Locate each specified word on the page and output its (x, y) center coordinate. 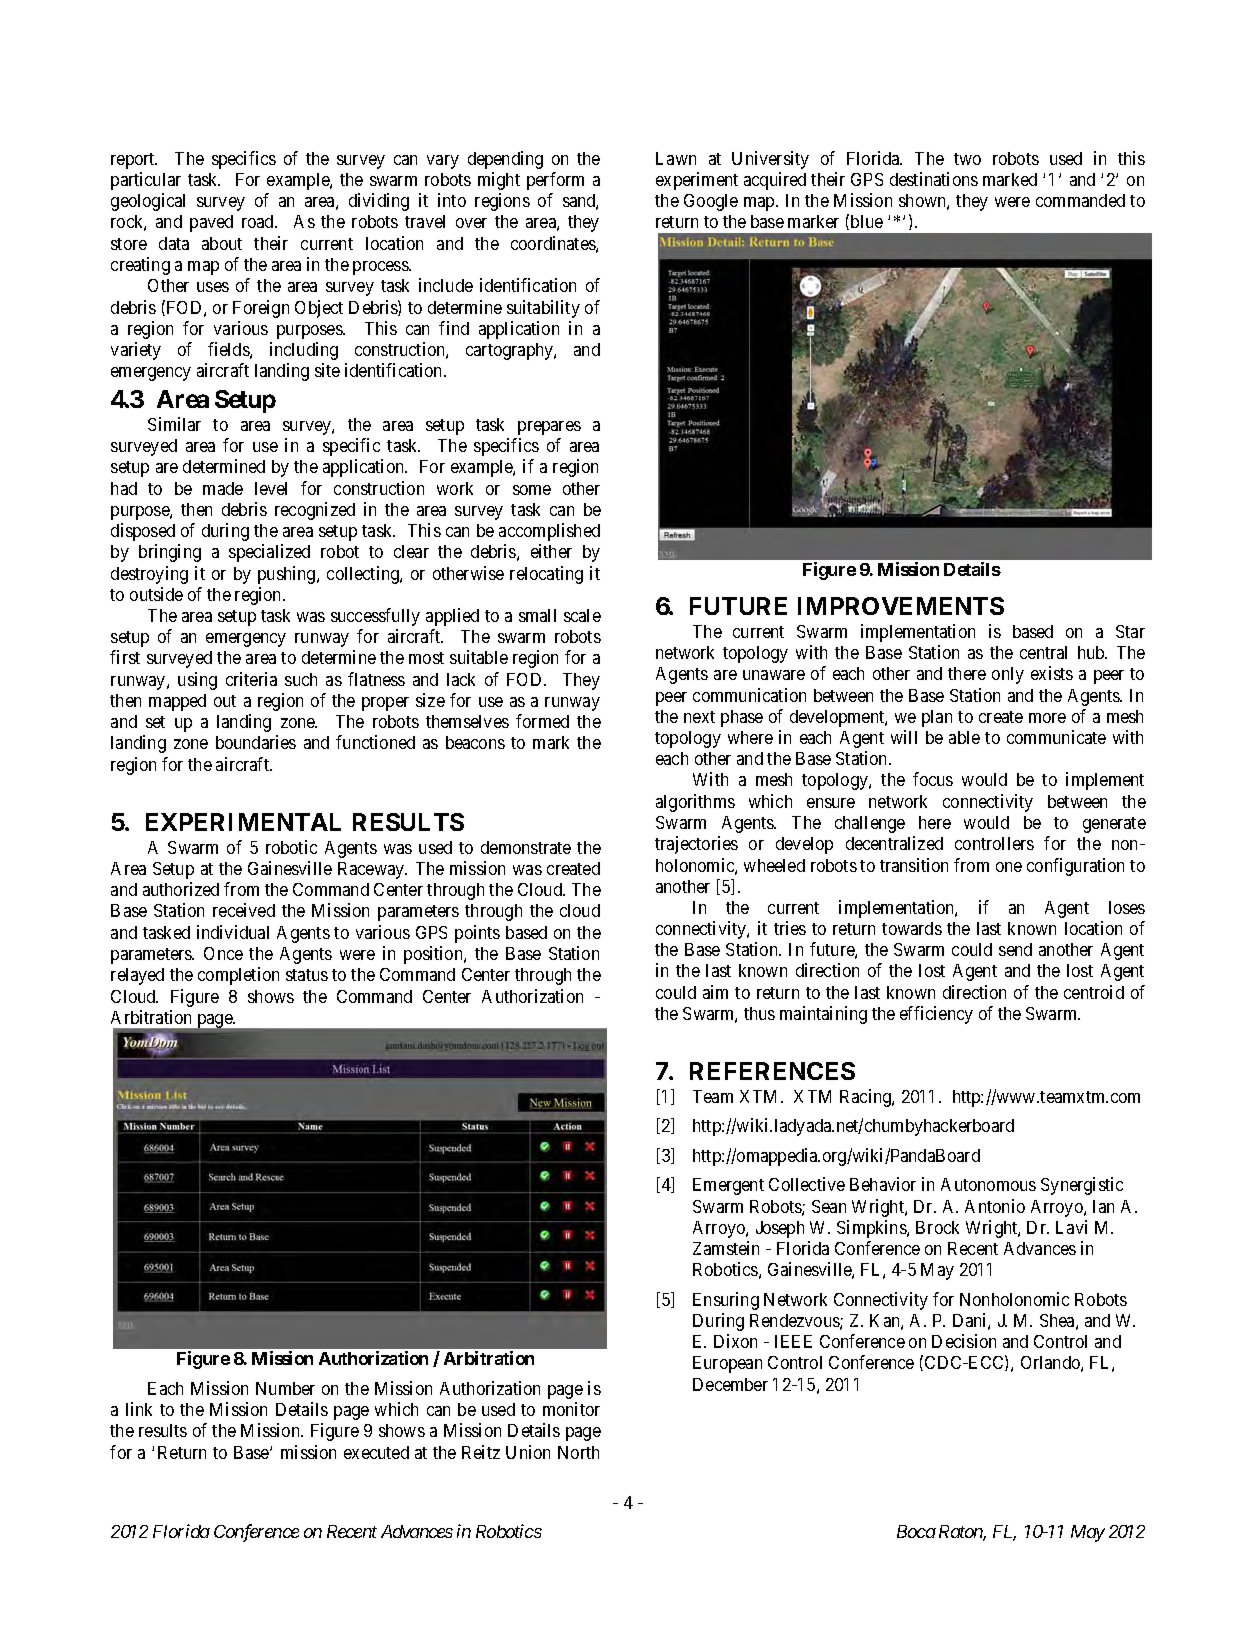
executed (376, 1452)
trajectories (696, 845)
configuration (1075, 867)
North (578, 1452)
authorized (181, 889)
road (259, 221)
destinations (934, 179)
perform (555, 181)
